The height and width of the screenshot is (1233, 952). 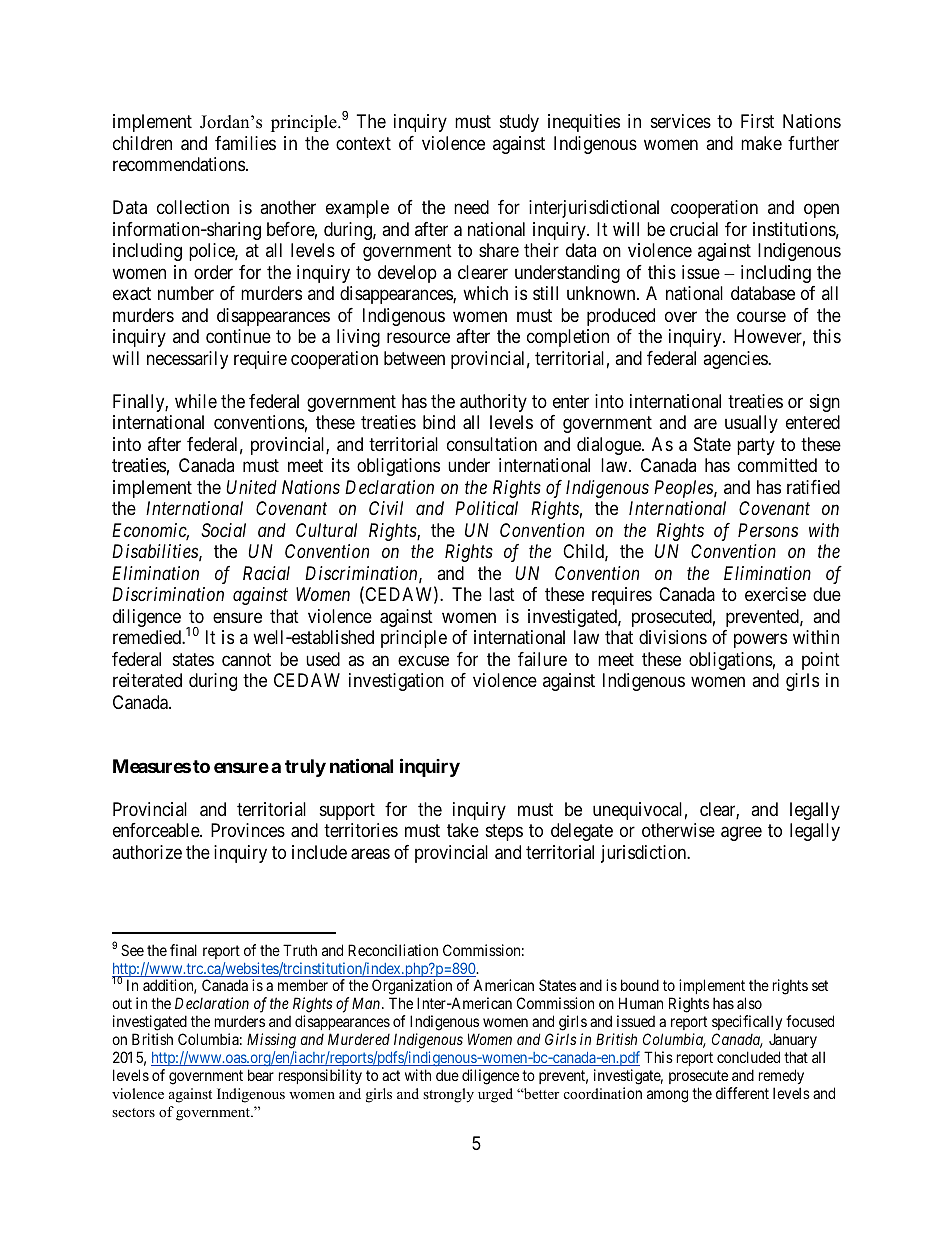 I want to click on take, so click(x=463, y=830).
